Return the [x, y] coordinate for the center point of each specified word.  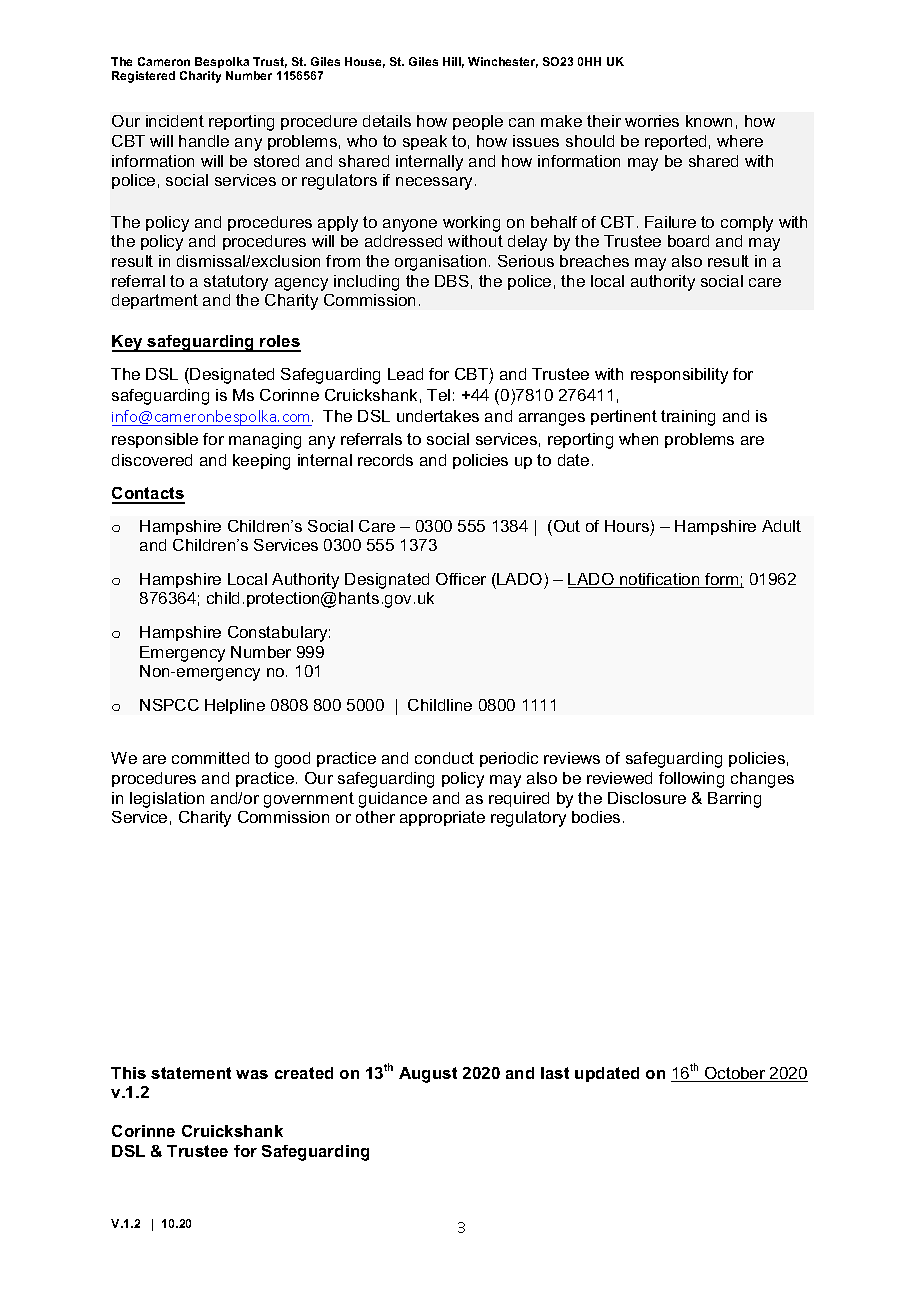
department [155, 301]
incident [175, 121]
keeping [261, 462]
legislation [167, 800]
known [709, 121]
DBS [452, 281]
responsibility [679, 376]
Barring [734, 800]
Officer [461, 579]
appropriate [442, 818]
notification [660, 580]
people [478, 122]
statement [191, 1073]
